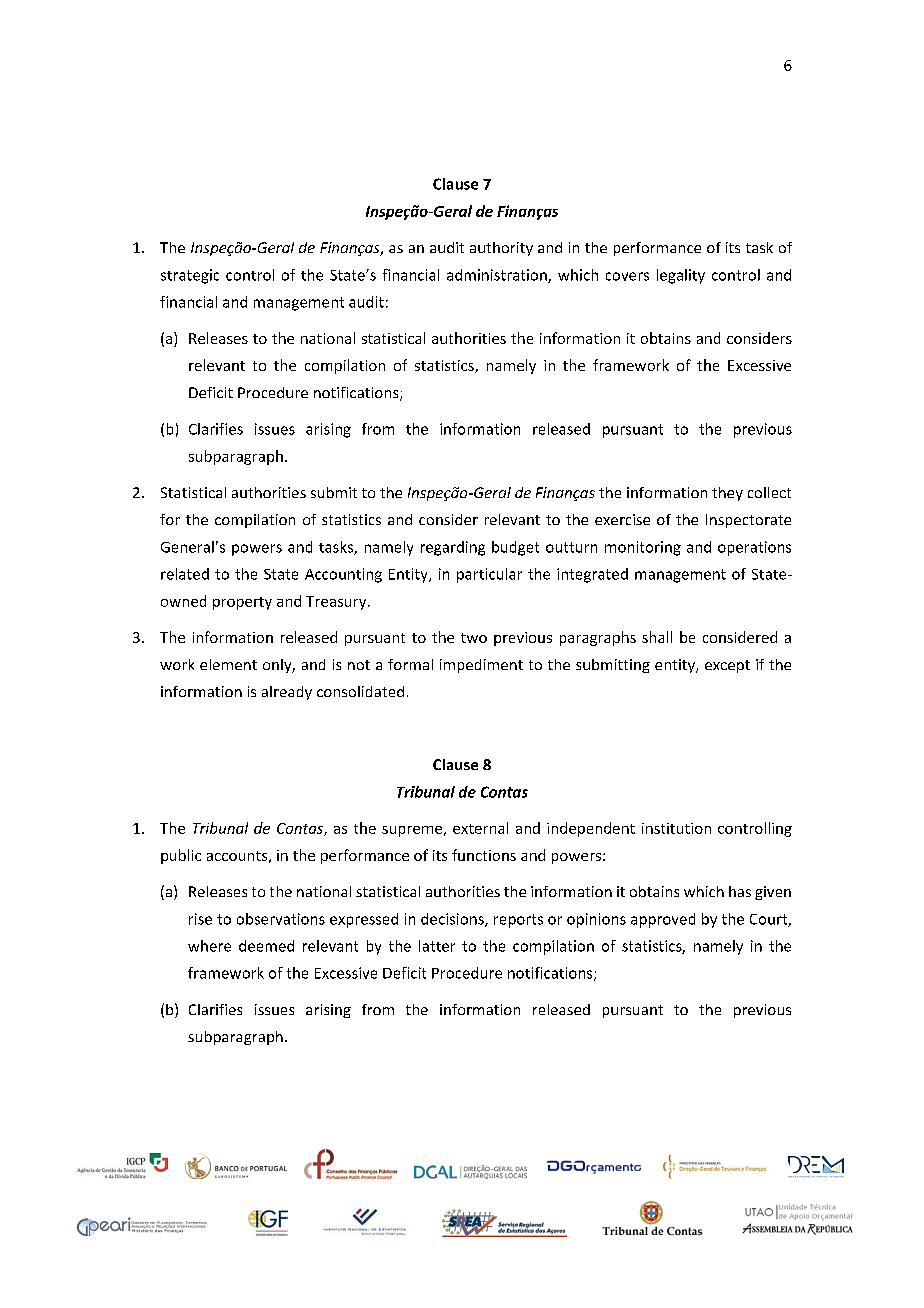 The image size is (924, 1308). Describe the element at coordinates (657, 637) in the document. I see `shall` at that location.
